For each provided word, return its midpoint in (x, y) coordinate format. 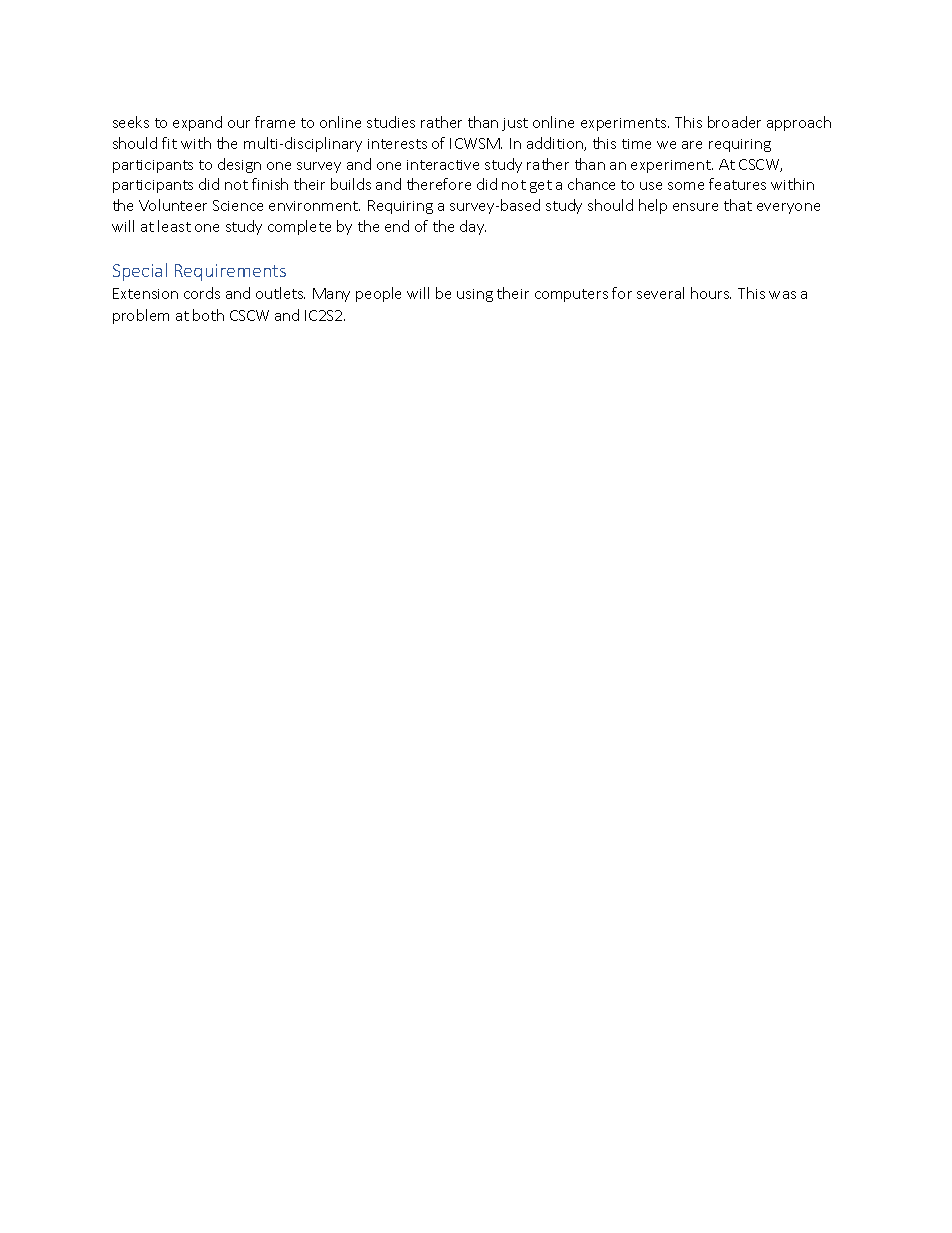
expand (197, 123)
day (473, 227)
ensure (695, 207)
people (378, 294)
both (208, 315)
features (737, 184)
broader (734, 122)
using (475, 295)
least (174, 226)
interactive (443, 165)
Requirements (230, 272)
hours (711, 293)
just (515, 124)
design (239, 165)
